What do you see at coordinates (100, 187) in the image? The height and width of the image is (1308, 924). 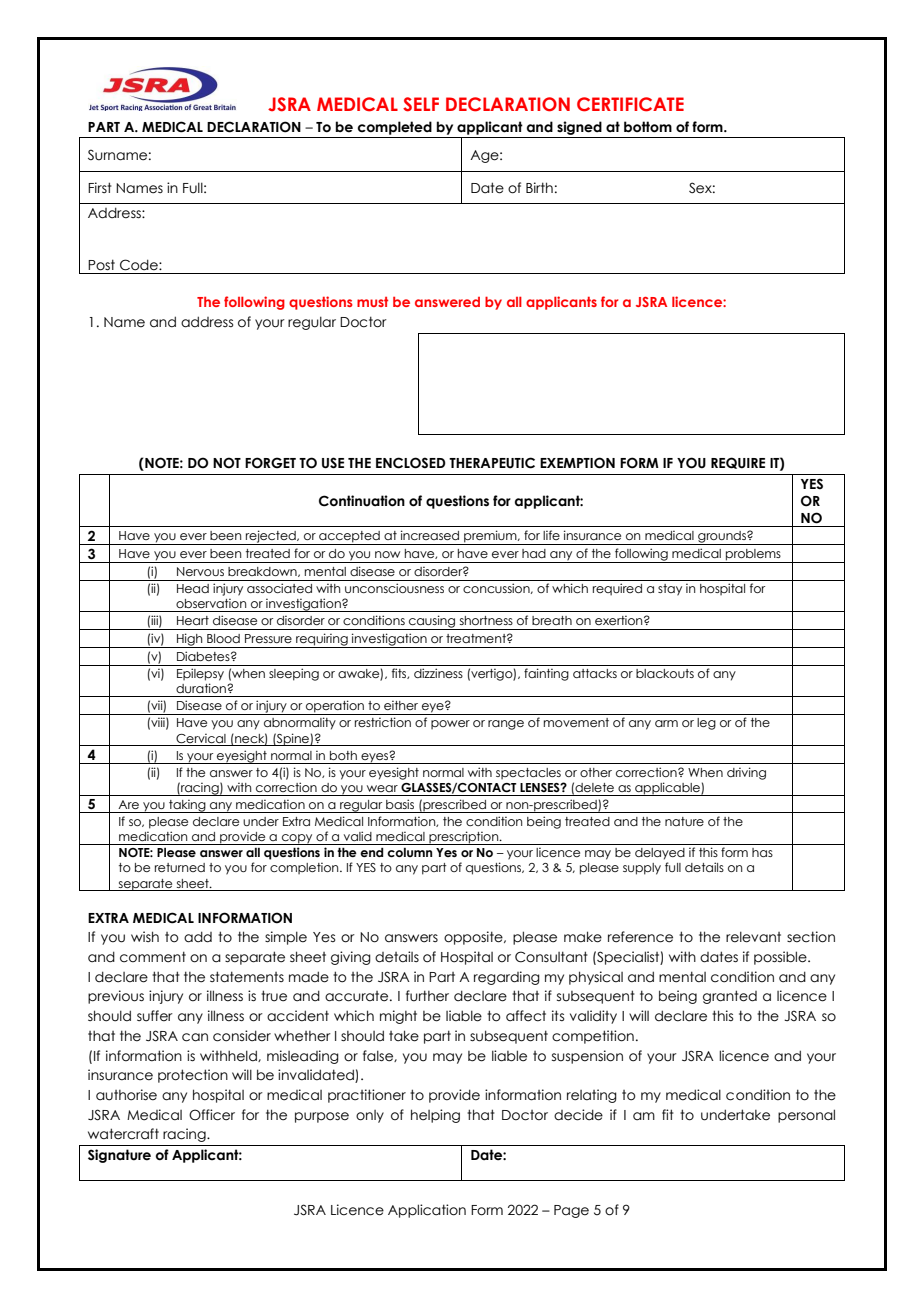 I see `First` at bounding box center [100, 187].
